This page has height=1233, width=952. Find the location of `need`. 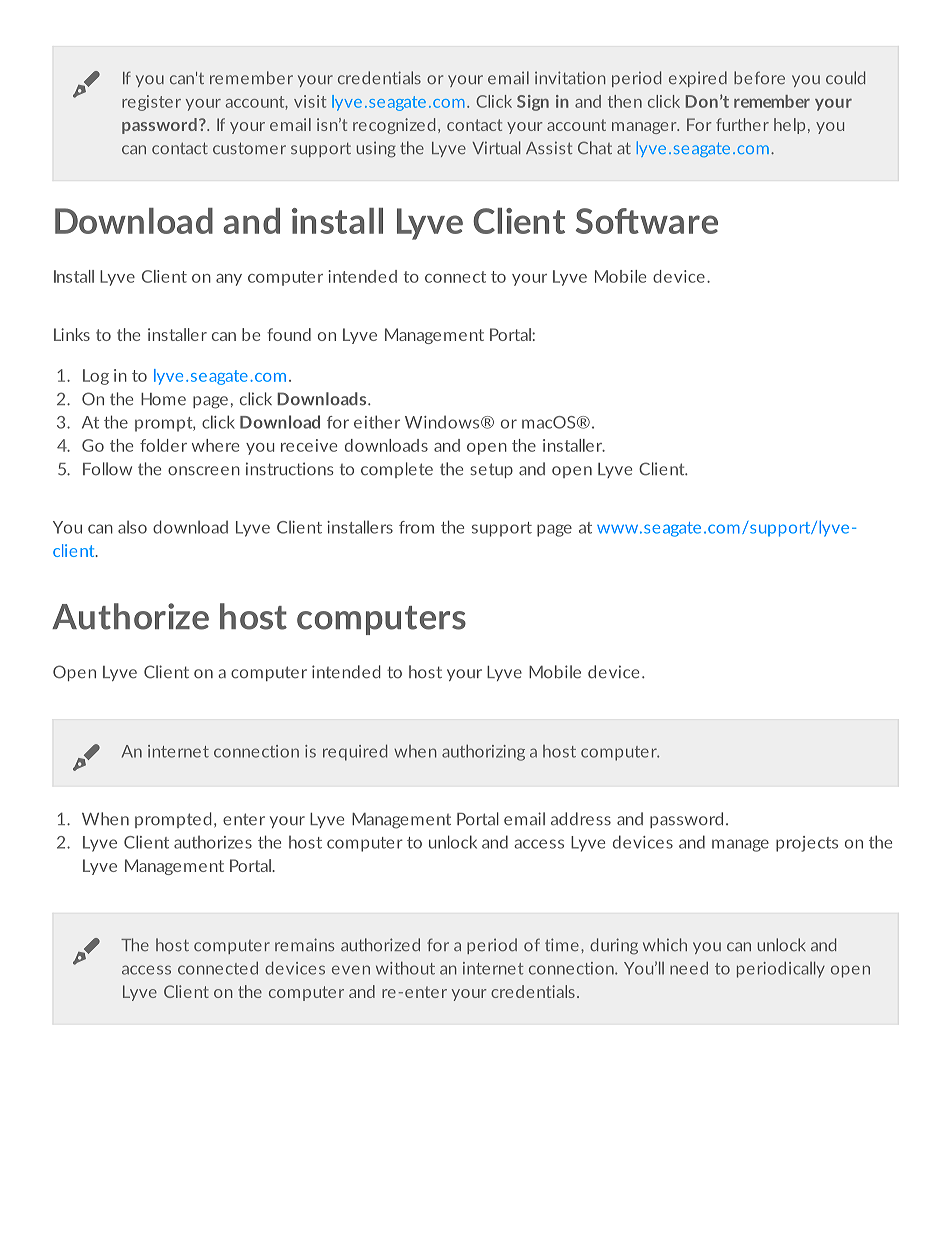

need is located at coordinates (689, 968).
